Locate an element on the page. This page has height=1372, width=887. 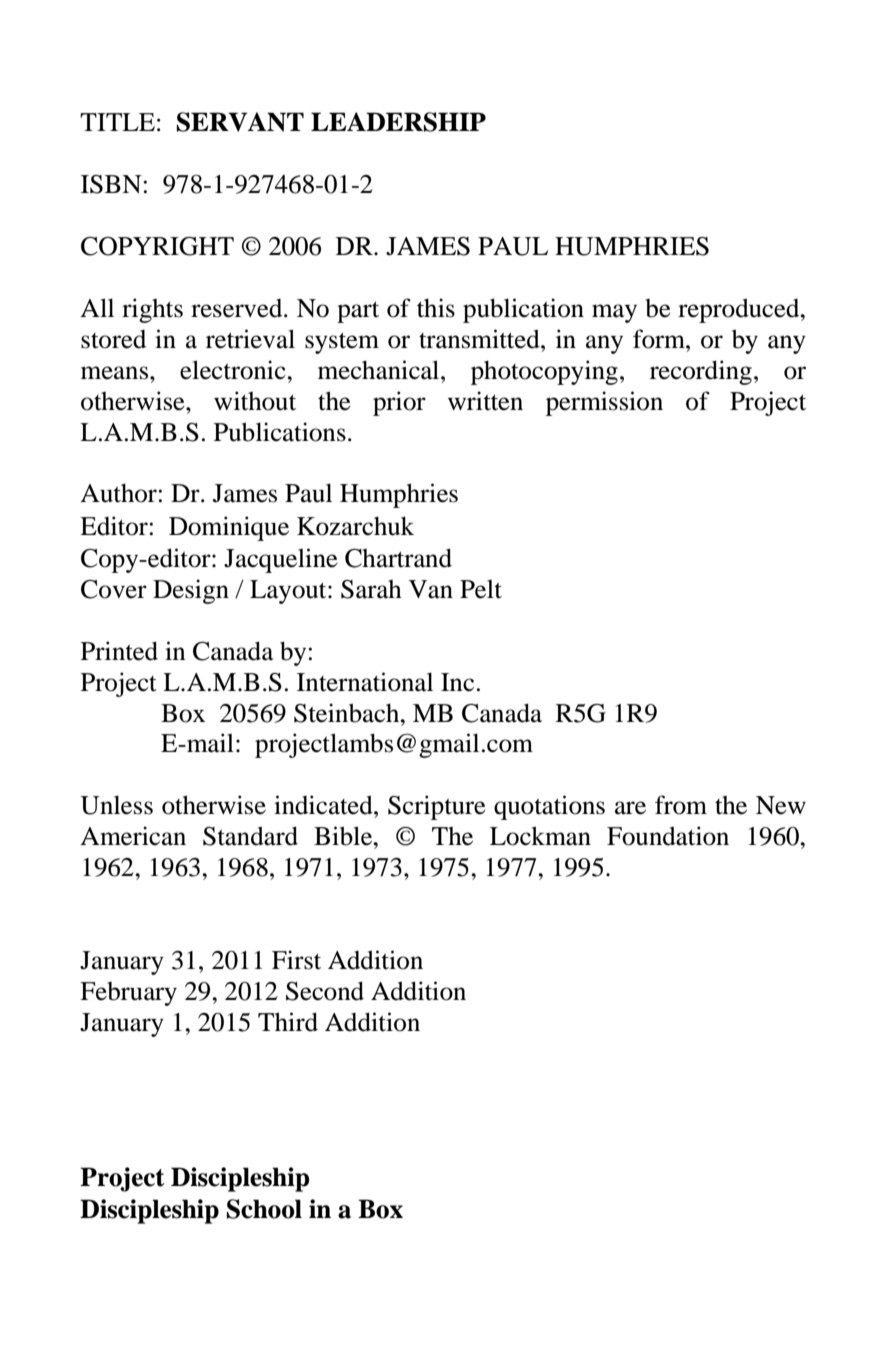
Foundation is located at coordinates (668, 836).
